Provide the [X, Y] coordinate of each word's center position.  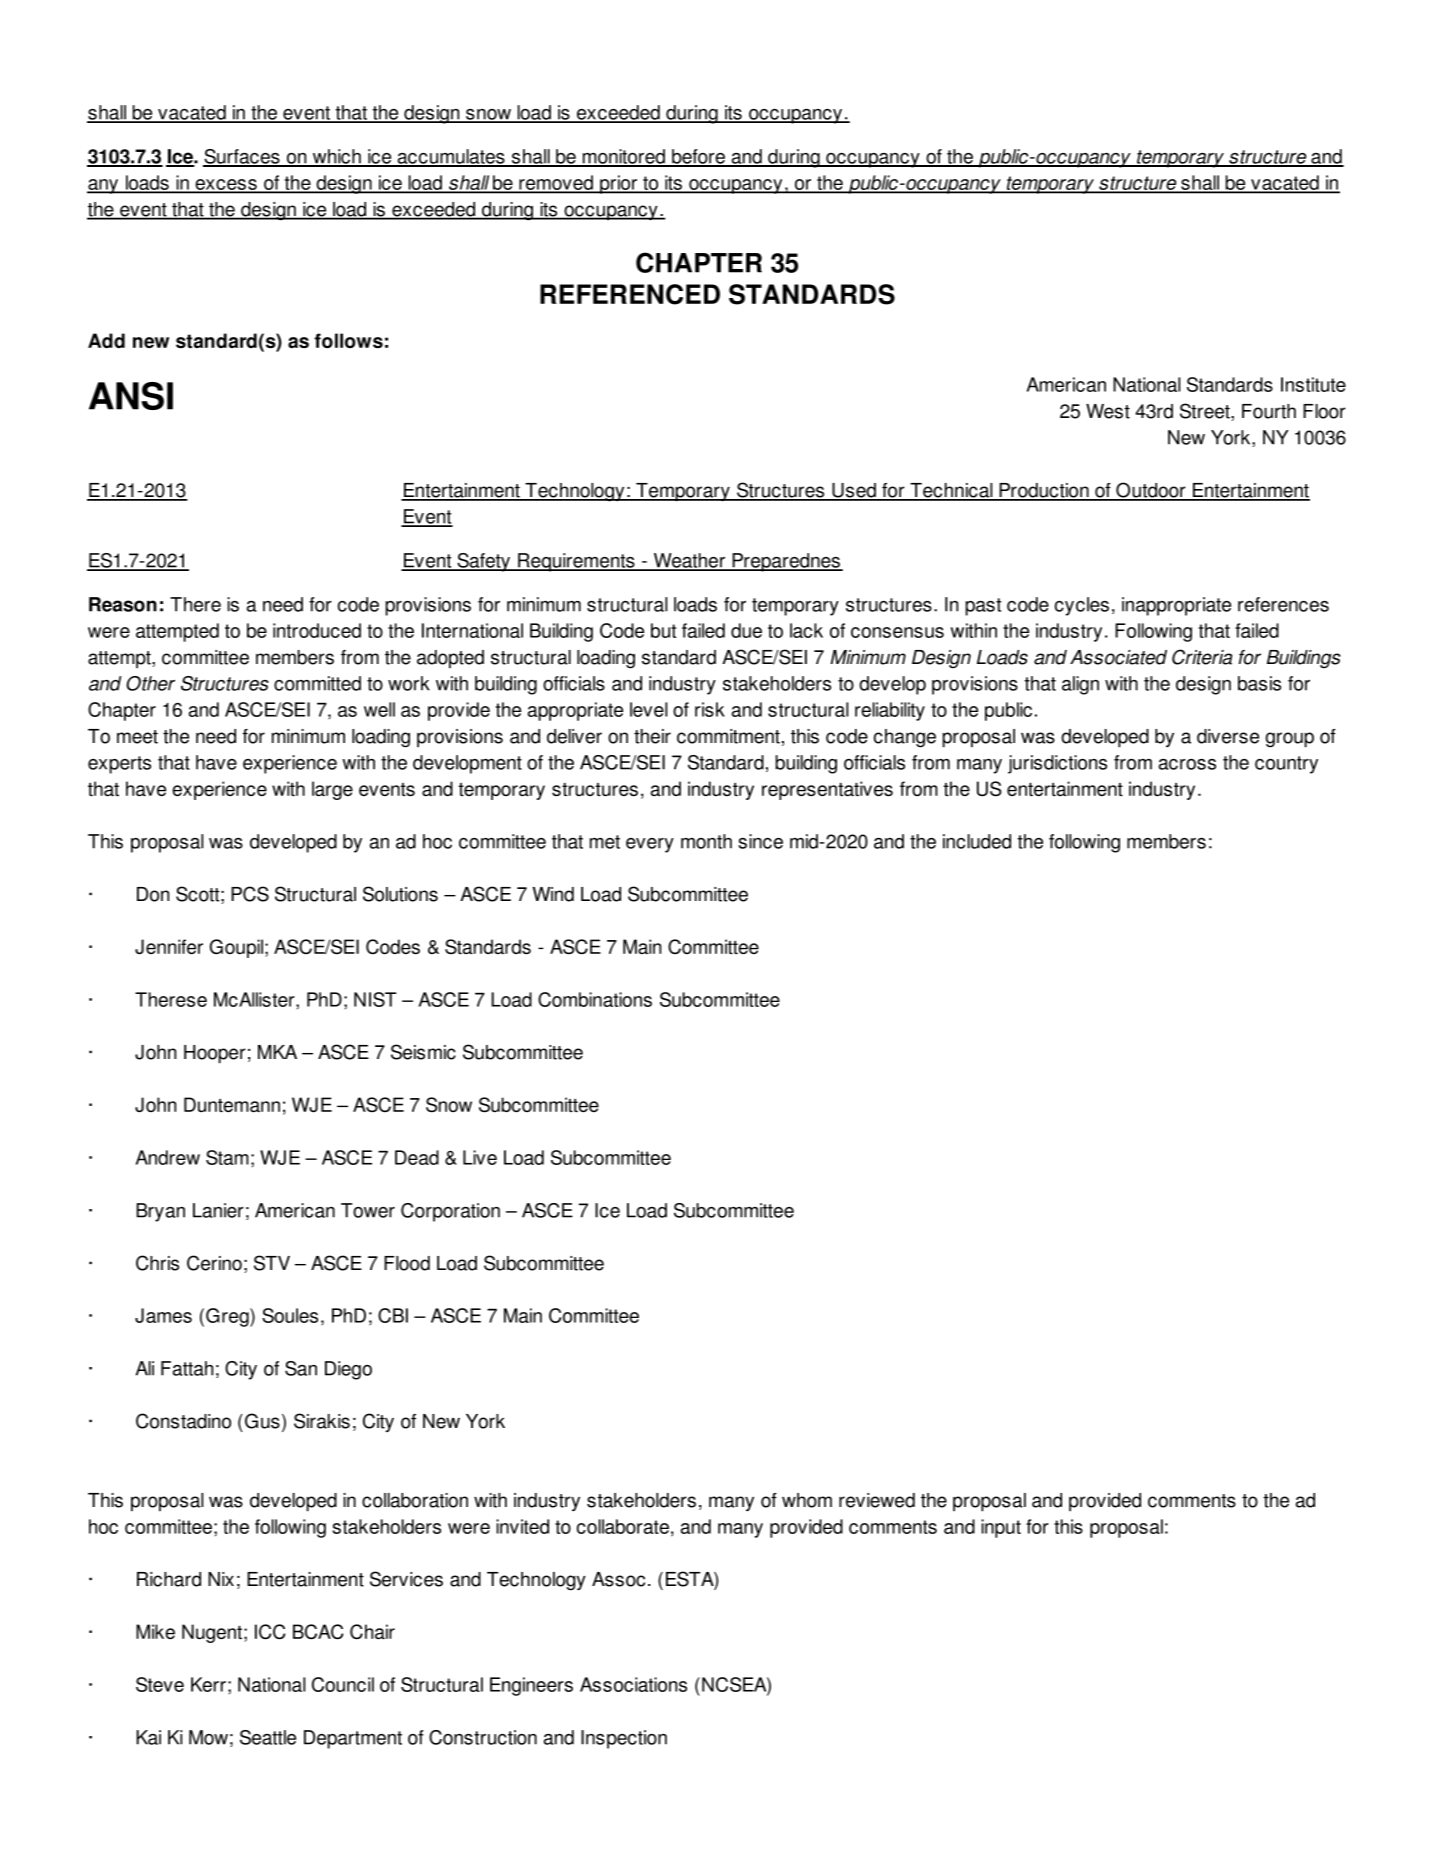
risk [710, 709]
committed [317, 683]
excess [226, 186]
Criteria [1202, 657]
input [1001, 1528]
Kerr [208, 1684]
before [699, 157]
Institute [1313, 384]
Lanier [218, 1210]
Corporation [450, 1212]
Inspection [624, 1739]
